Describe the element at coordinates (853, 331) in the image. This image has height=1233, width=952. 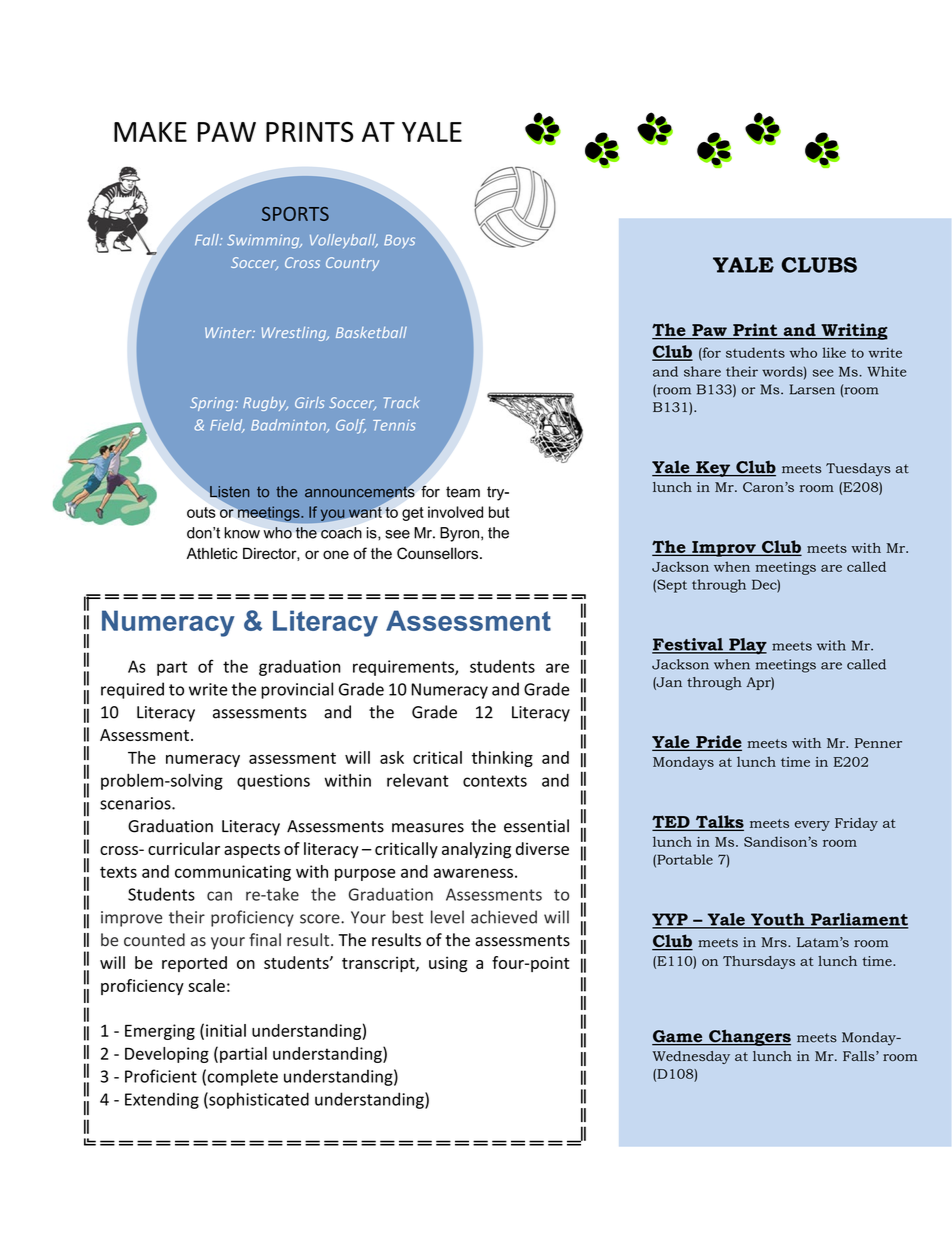
I see `Writing` at that location.
